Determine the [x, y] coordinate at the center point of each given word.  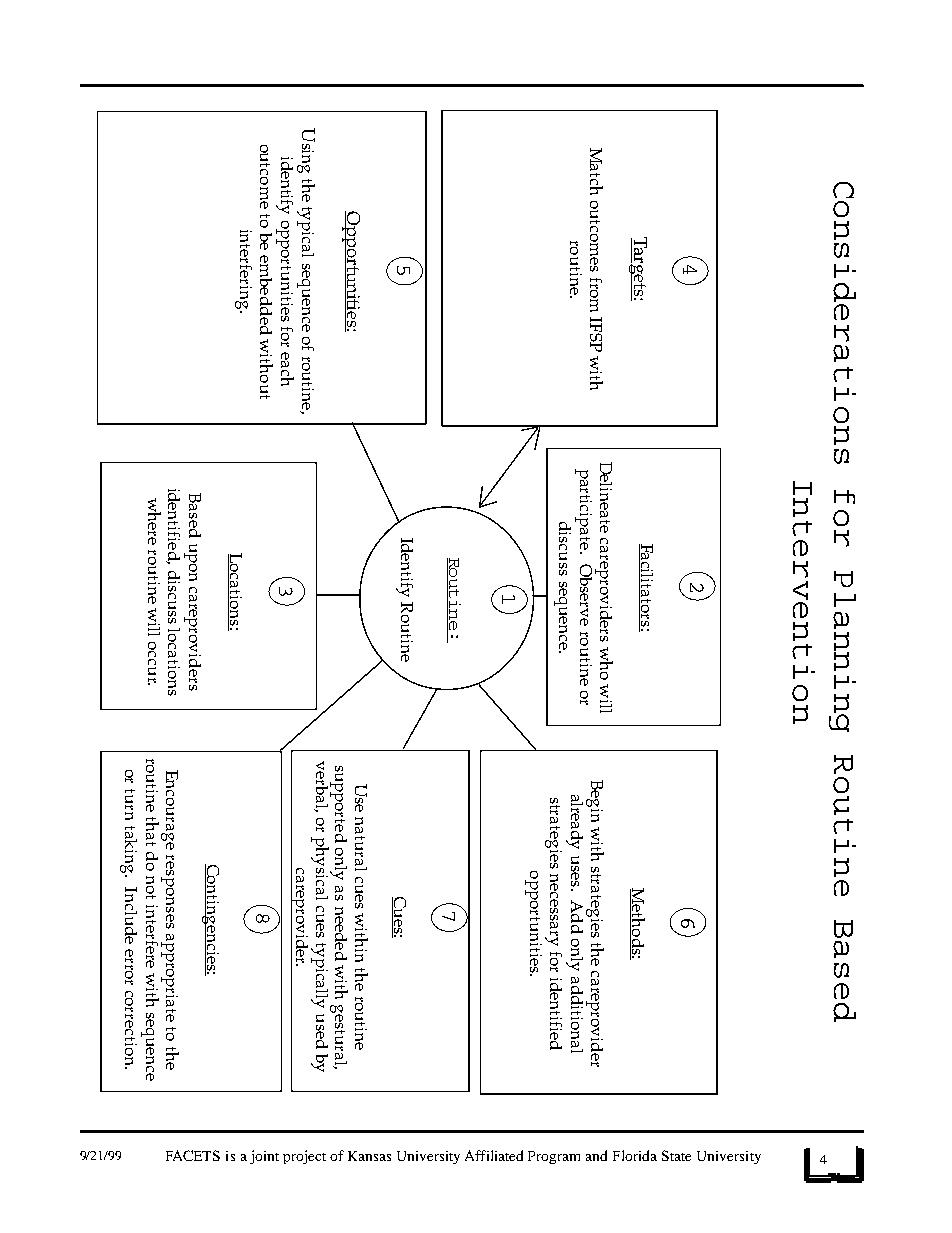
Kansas [369, 1156]
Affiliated [494, 1155]
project [304, 1157]
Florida [635, 1155]
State [676, 1155]
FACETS [193, 1155]
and [596, 1155]
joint [264, 1157]
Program [554, 1157]
